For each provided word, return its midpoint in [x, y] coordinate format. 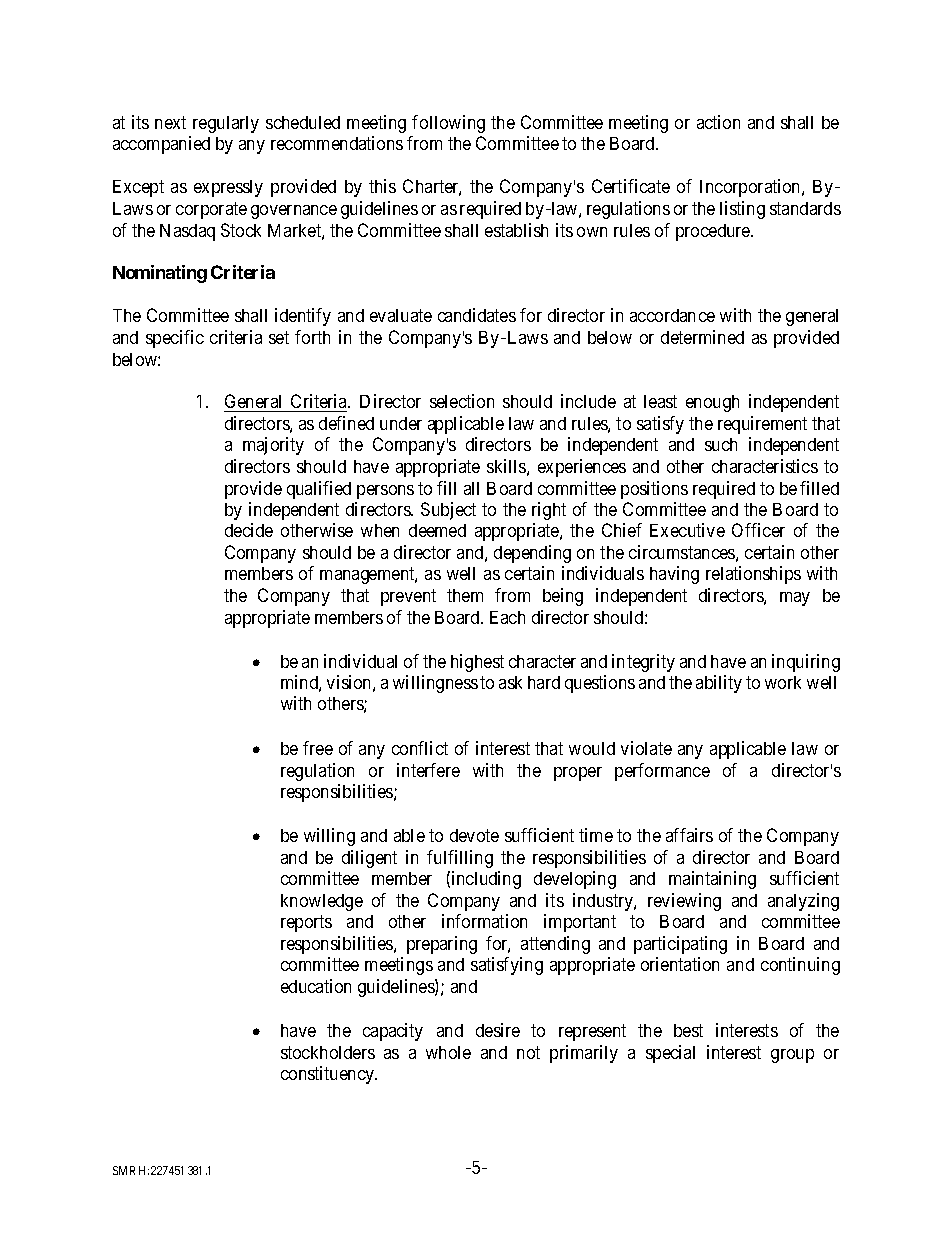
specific [175, 339]
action [718, 122]
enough [712, 403]
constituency [328, 1075]
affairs [689, 835]
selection [462, 401]
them [465, 595]
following [448, 124]
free [318, 748]
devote [474, 835]
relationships [753, 575]
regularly [226, 124]
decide [249, 530]
